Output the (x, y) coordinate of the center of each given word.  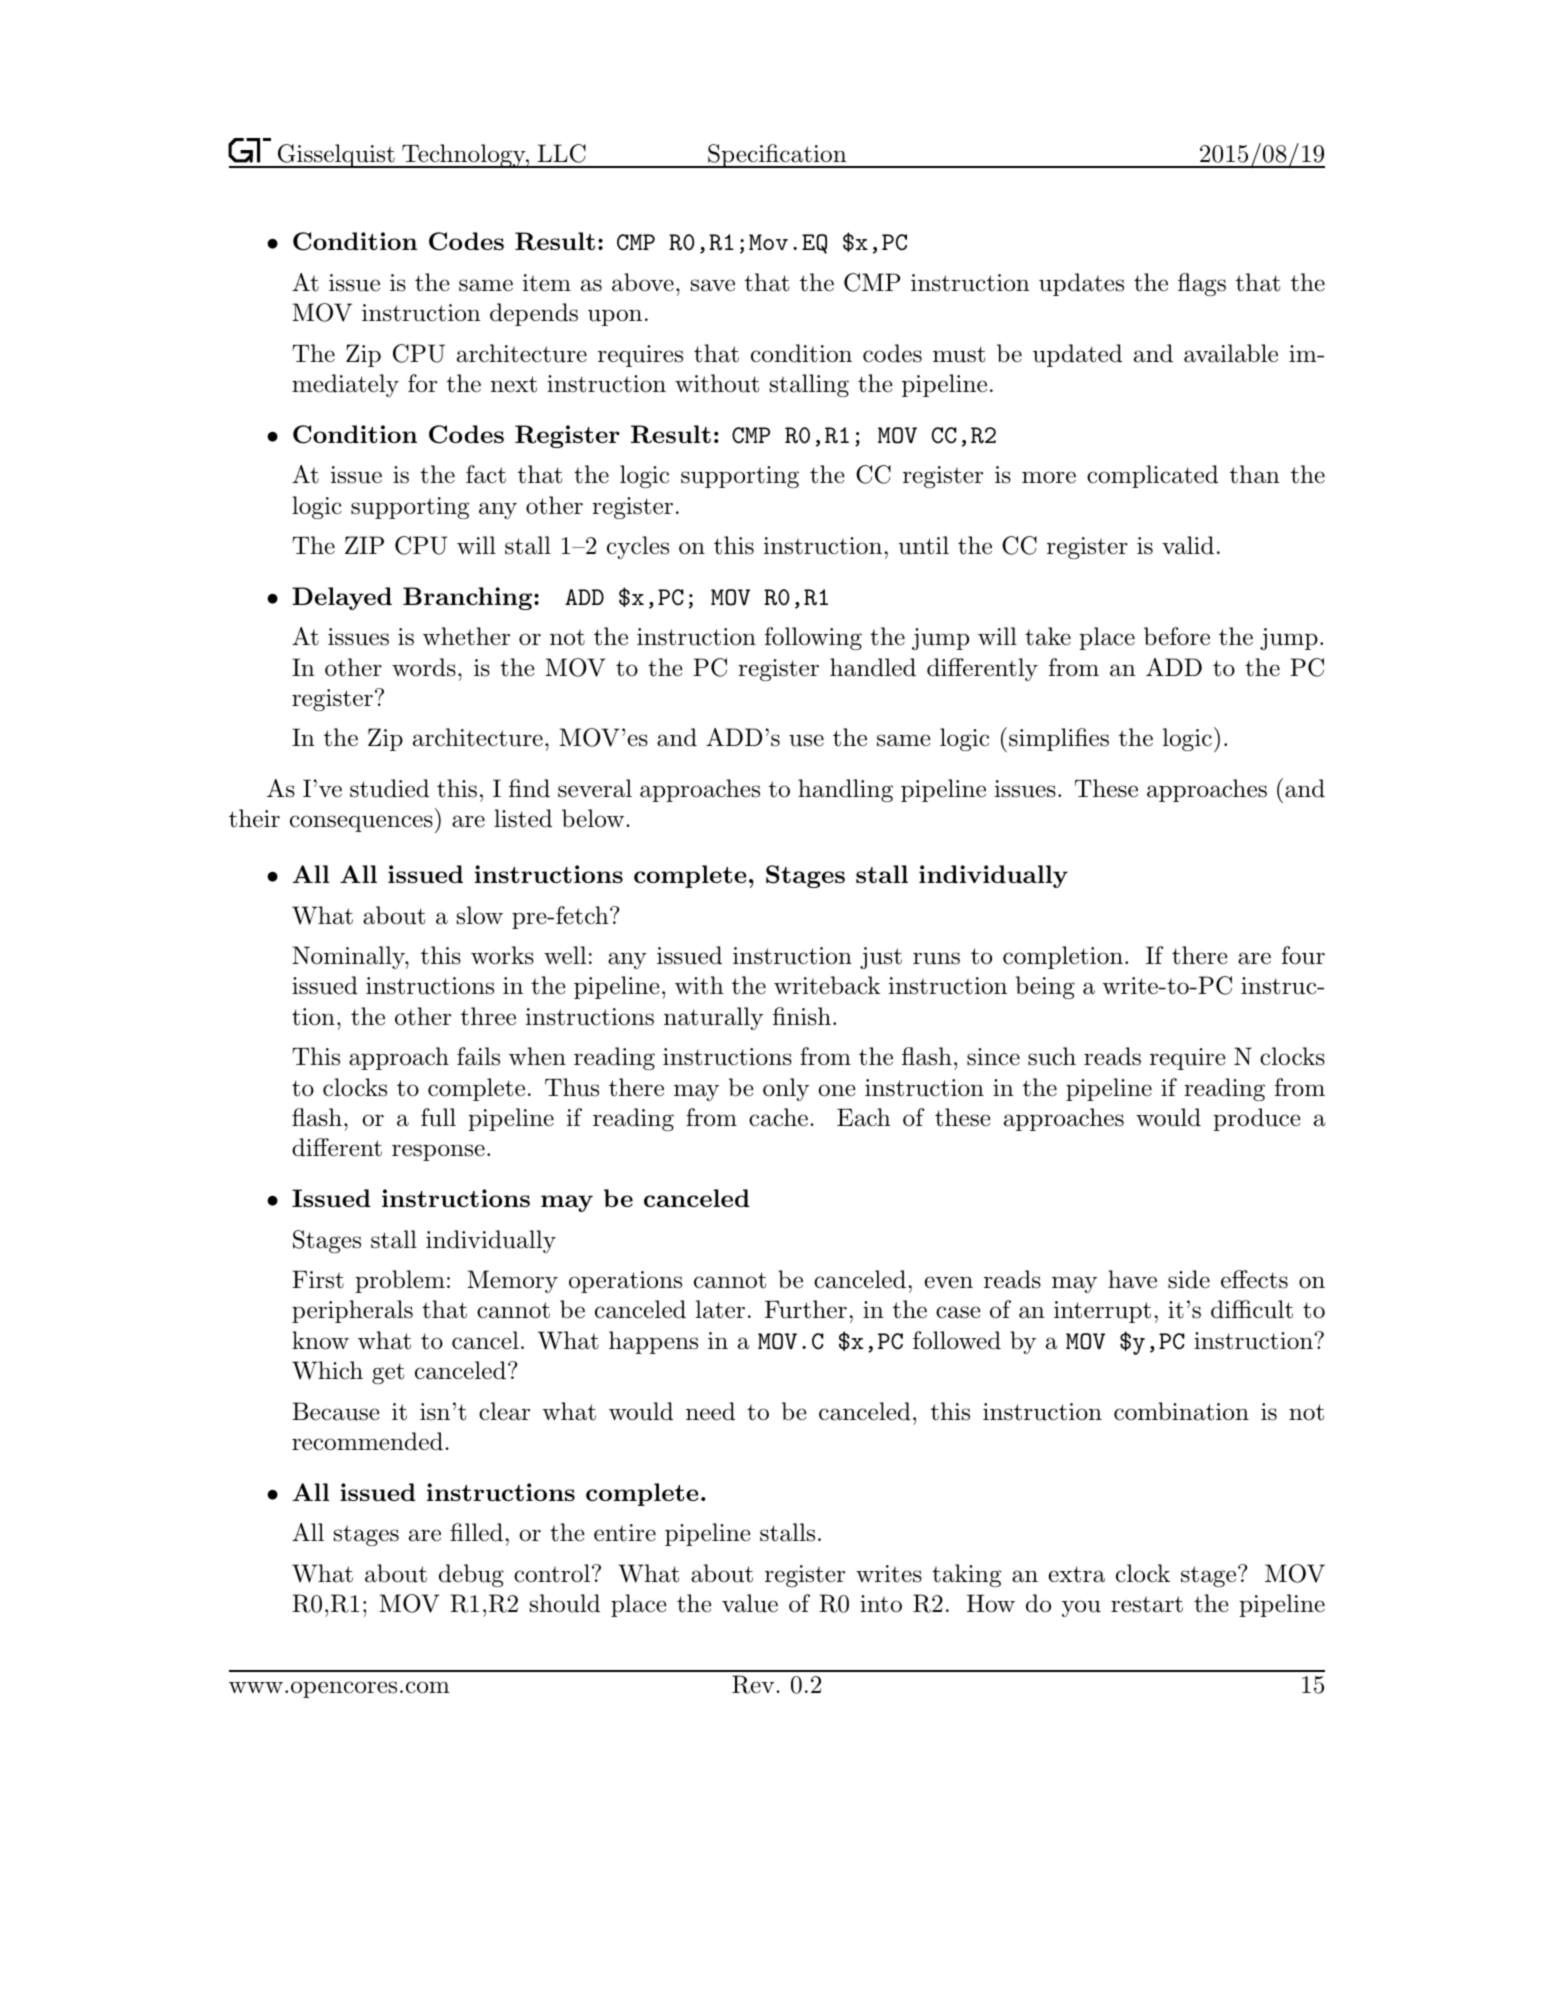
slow (480, 915)
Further (806, 1309)
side (1189, 1279)
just (881, 958)
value (750, 1603)
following (813, 638)
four (1303, 955)
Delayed (342, 598)
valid (1188, 545)
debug (471, 1576)
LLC (562, 153)
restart (1147, 1604)
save (713, 285)
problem (400, 1281)
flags (1202, 284)
